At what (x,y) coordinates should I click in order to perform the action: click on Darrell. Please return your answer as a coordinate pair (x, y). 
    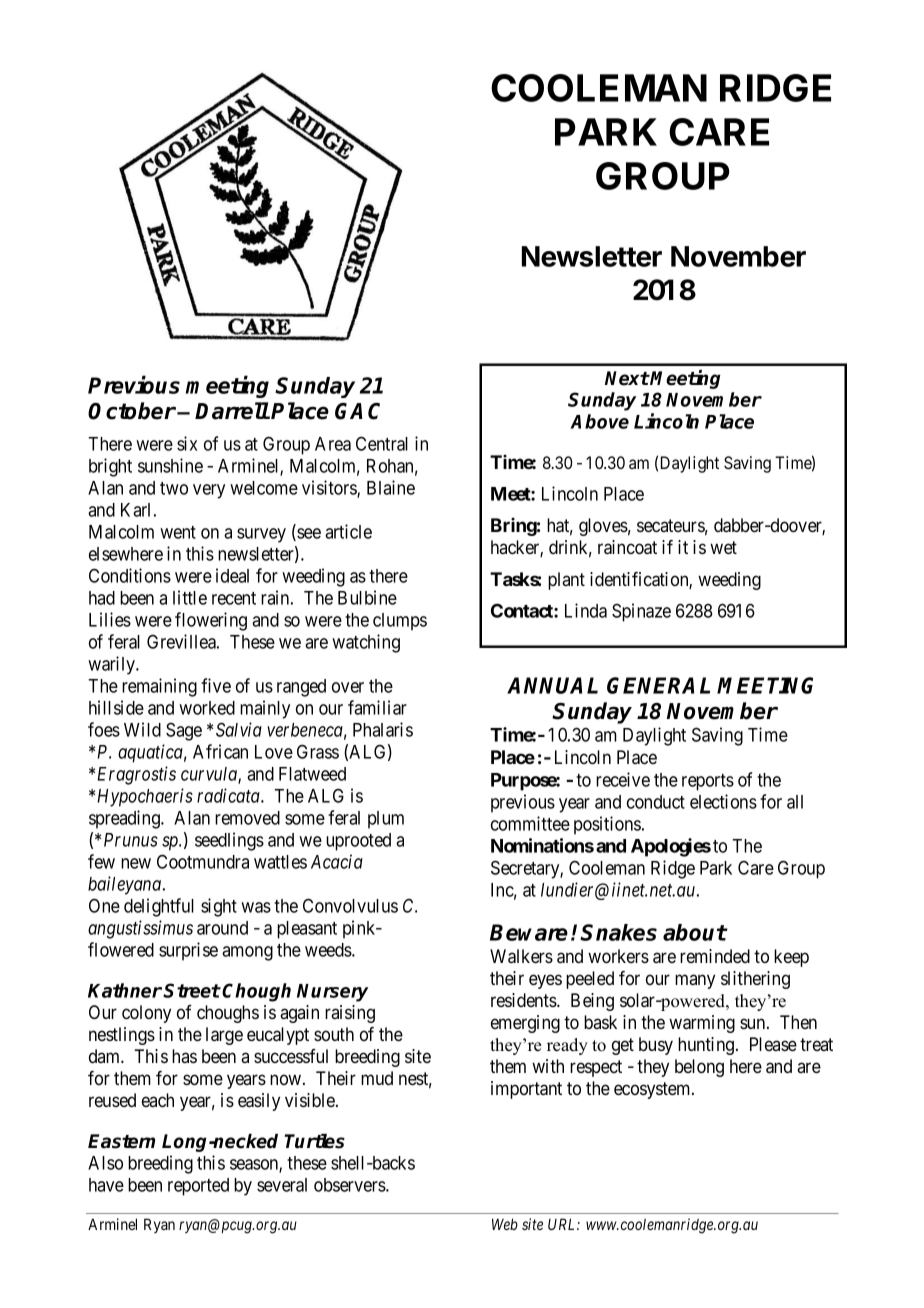
    Looking at the image, I should click on (232, 411).
